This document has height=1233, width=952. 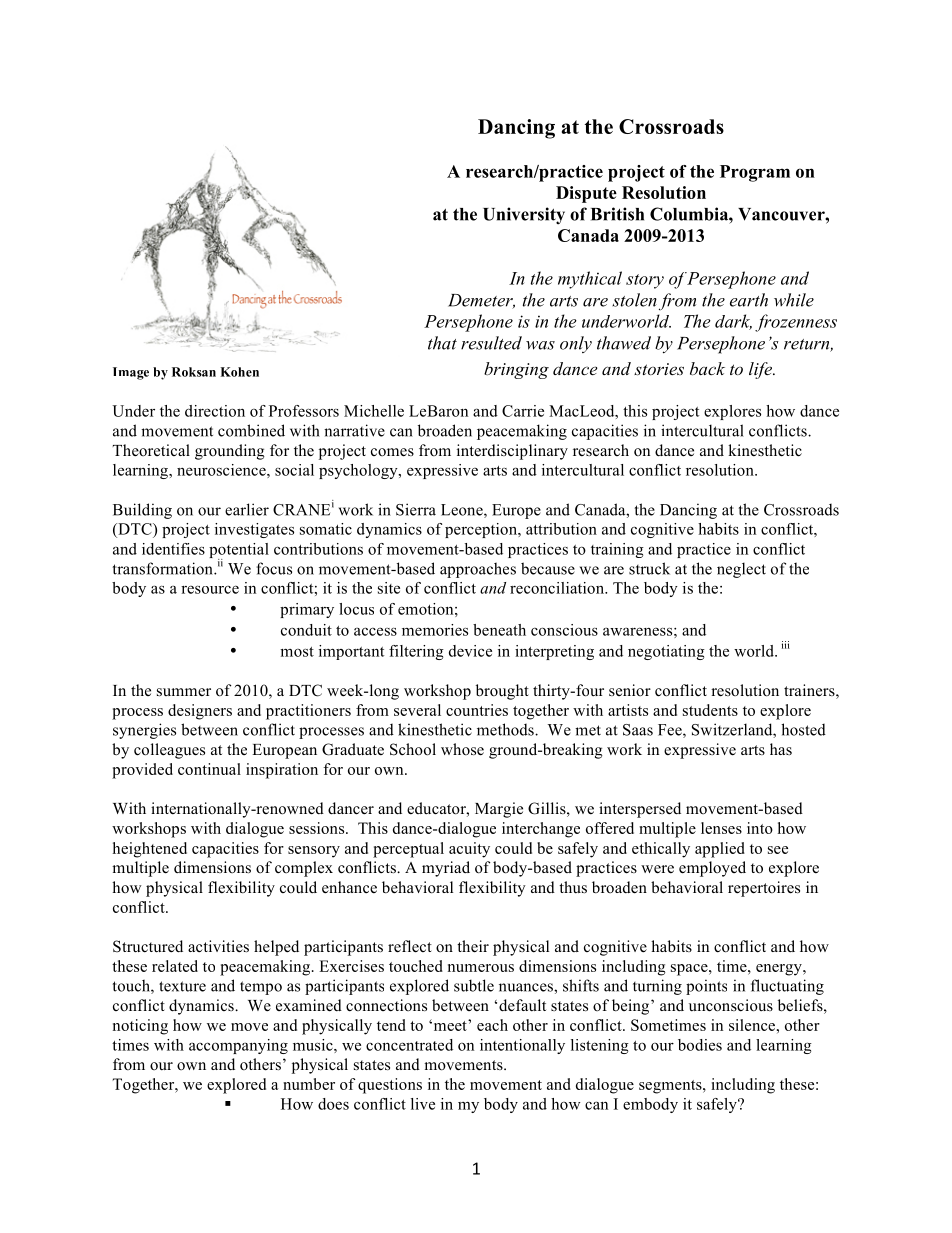 What do you see at coordinates (215, 411) in the document?
I see `direction` at bounding box center [215, 411].
